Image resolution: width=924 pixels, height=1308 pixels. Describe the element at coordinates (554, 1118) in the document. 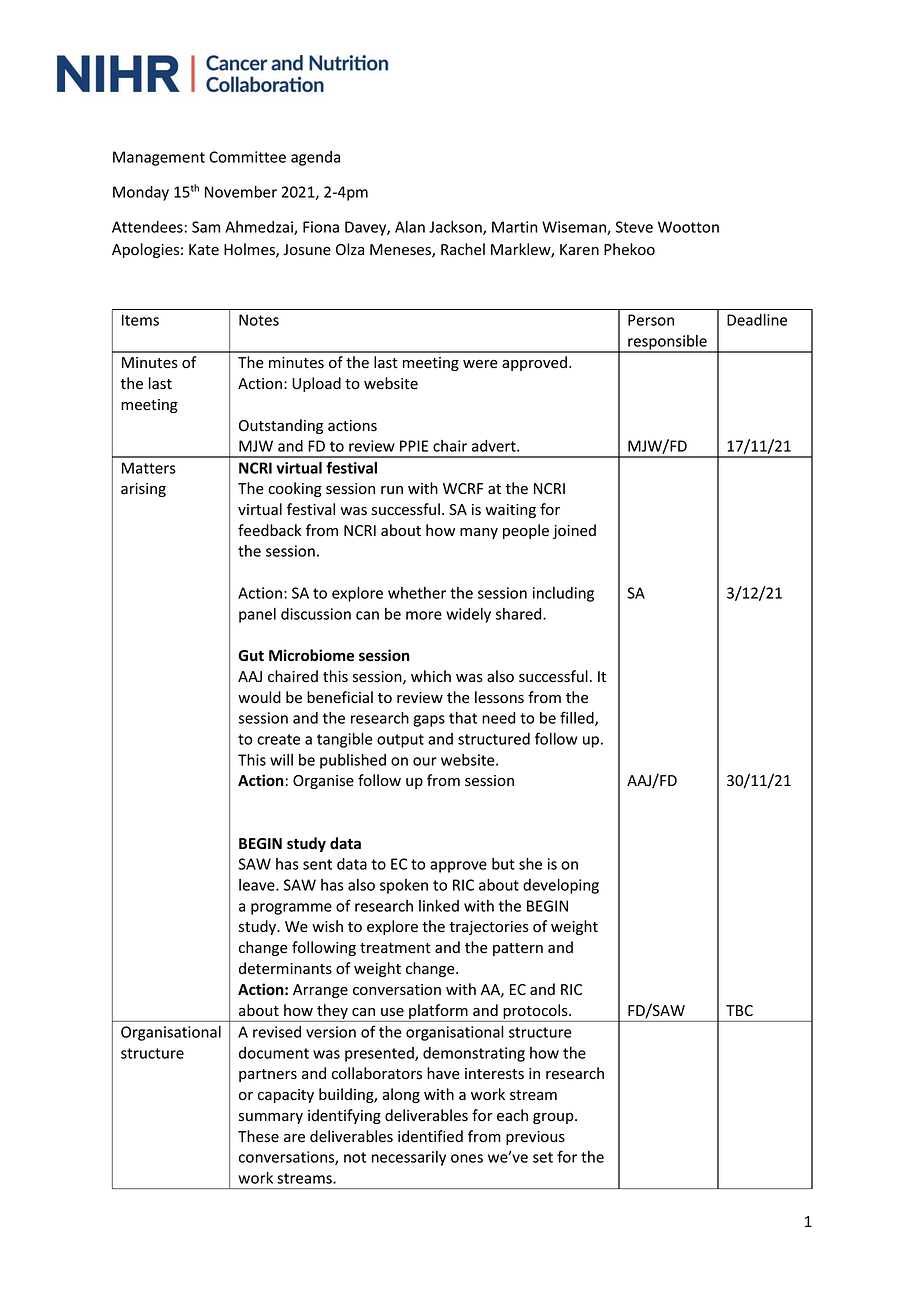

I see `group` at that location.
